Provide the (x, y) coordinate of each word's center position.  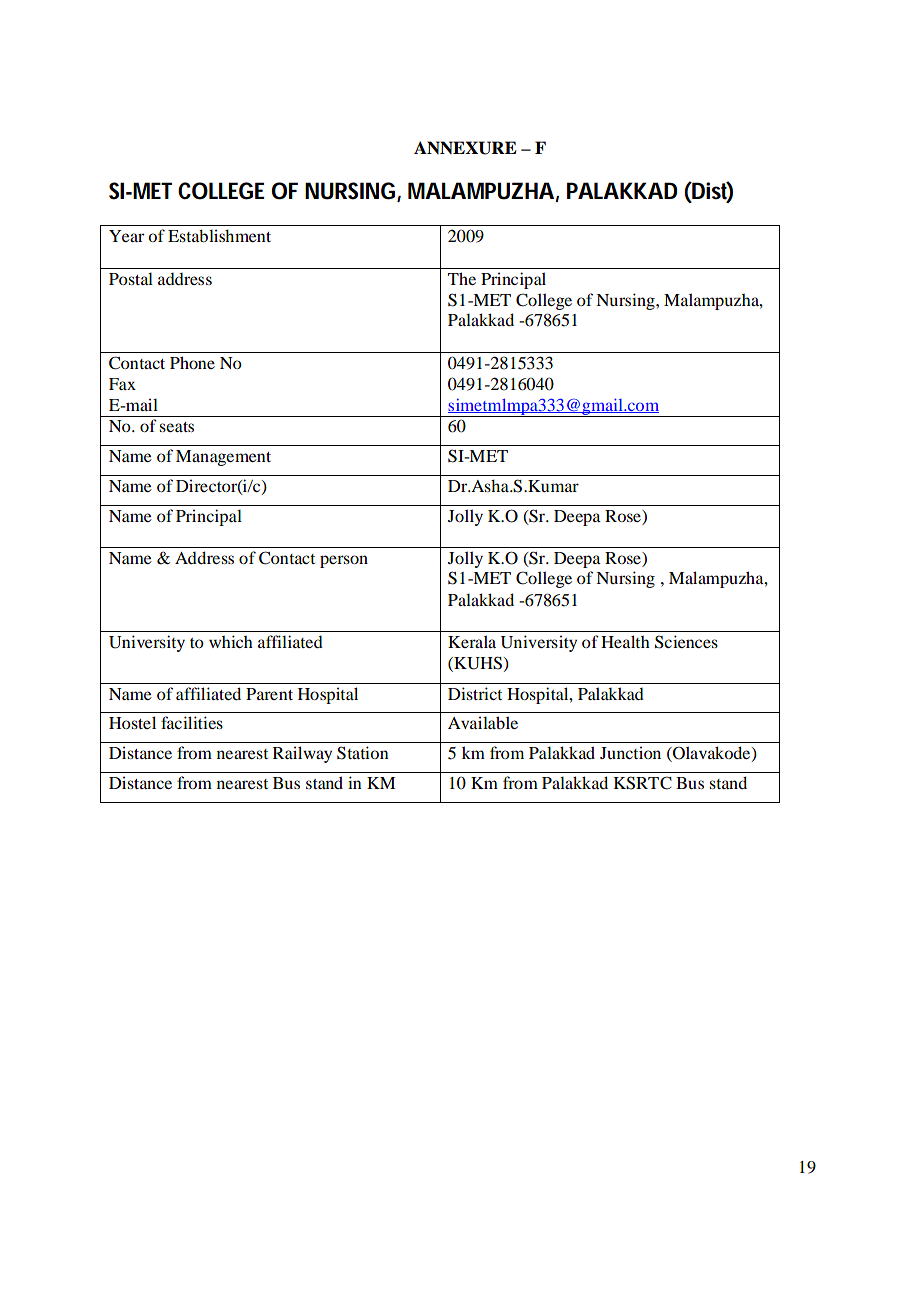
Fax (122, 384)
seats (176, 427)
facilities (192, 722)
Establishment (219, 235)
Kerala (472, 641)
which (231, 641)
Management (223, 458)
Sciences (686, 642)
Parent (269, 694)
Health (625, 641)
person (344, 561)
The (462, 278)
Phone (192, 362)
